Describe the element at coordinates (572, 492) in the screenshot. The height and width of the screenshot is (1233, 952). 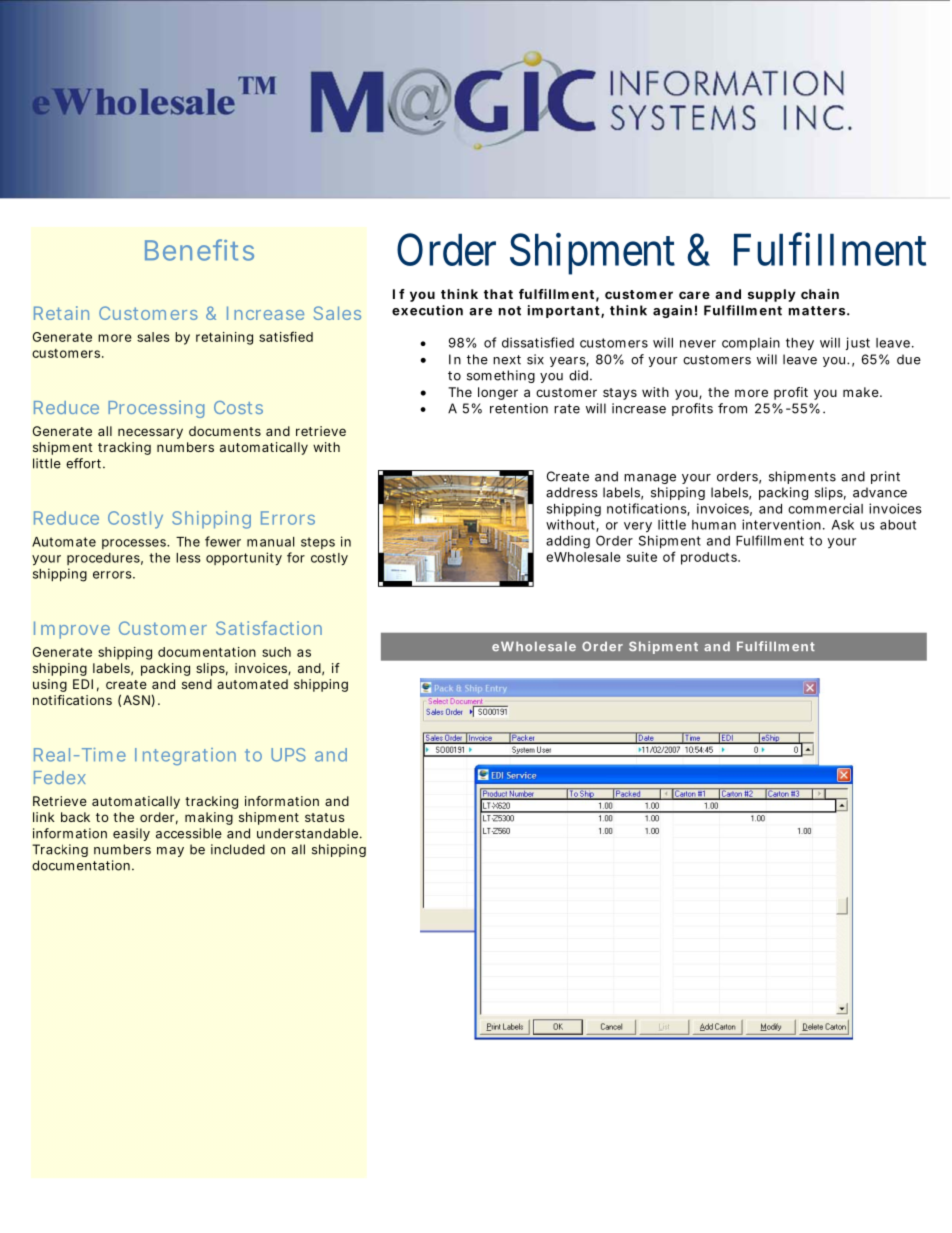
I see `address` at that location.
